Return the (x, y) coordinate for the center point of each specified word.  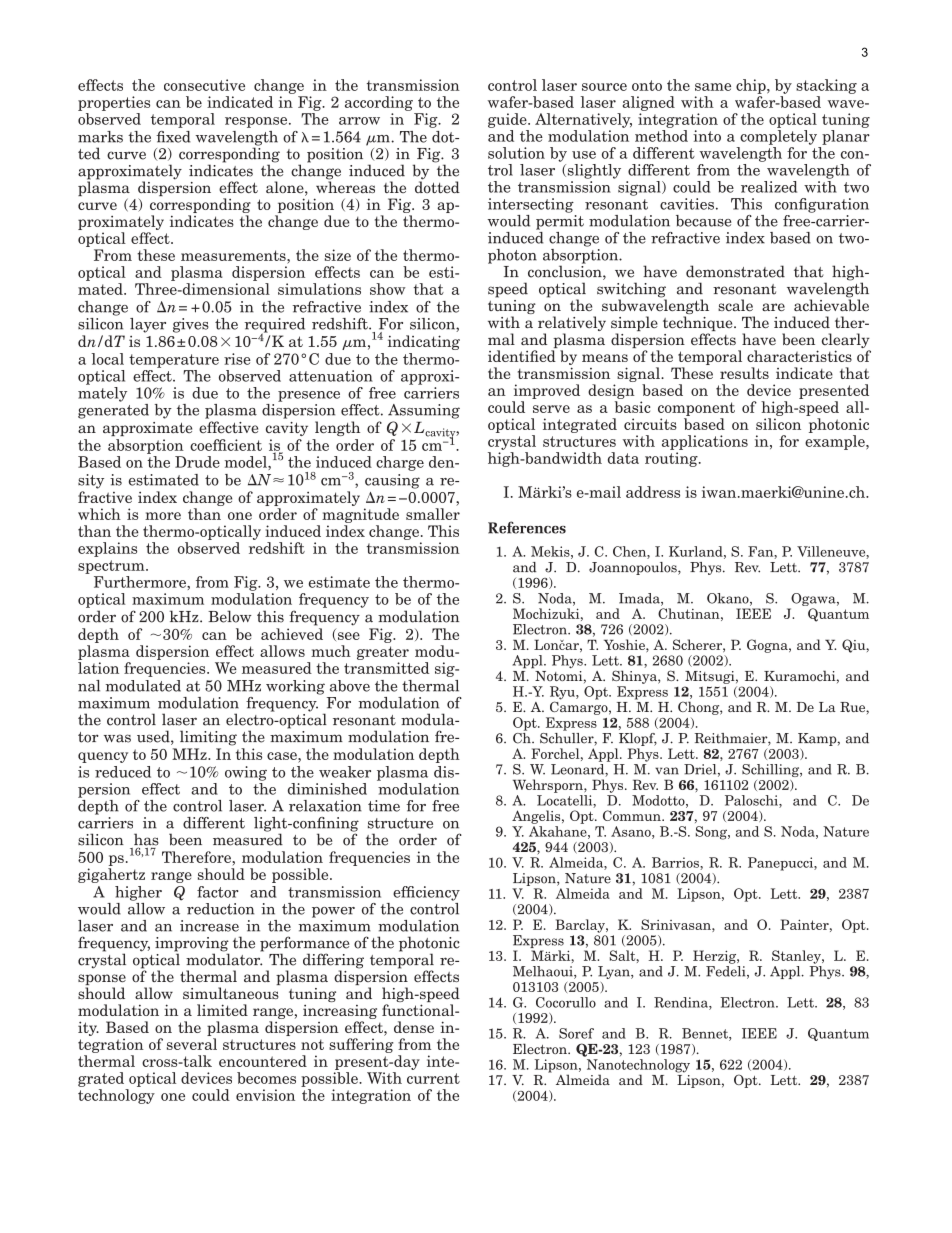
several (192, 1044)
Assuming (424, 411)
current (433, 1078)
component (696, 409)
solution (516, 153)
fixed (173, 137)
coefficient (226, 445)
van (667, 771)
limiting (208, 738)
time (384, 806)
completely (778, 137)
